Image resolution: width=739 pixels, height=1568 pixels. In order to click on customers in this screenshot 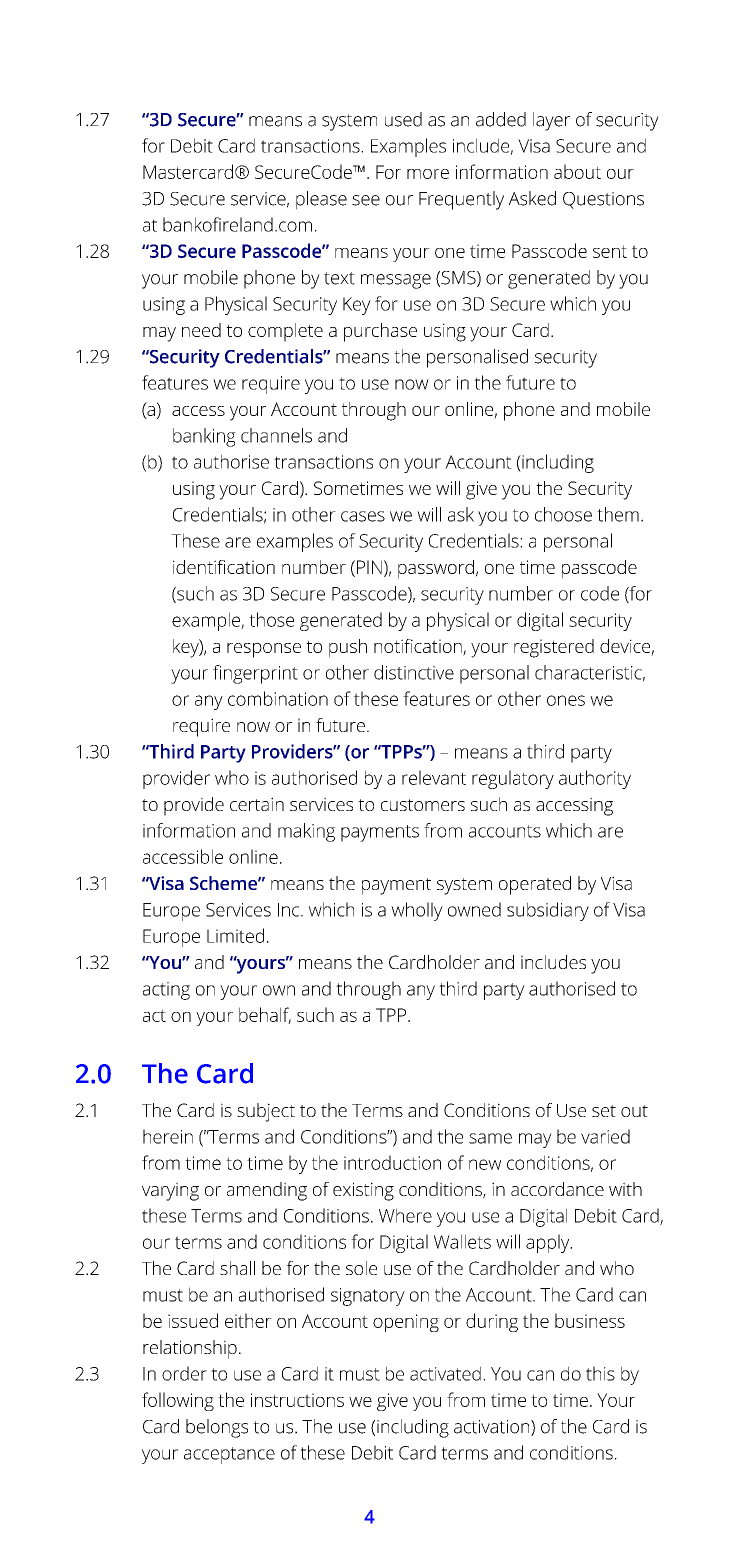, I will do `click(423, 805)`.
